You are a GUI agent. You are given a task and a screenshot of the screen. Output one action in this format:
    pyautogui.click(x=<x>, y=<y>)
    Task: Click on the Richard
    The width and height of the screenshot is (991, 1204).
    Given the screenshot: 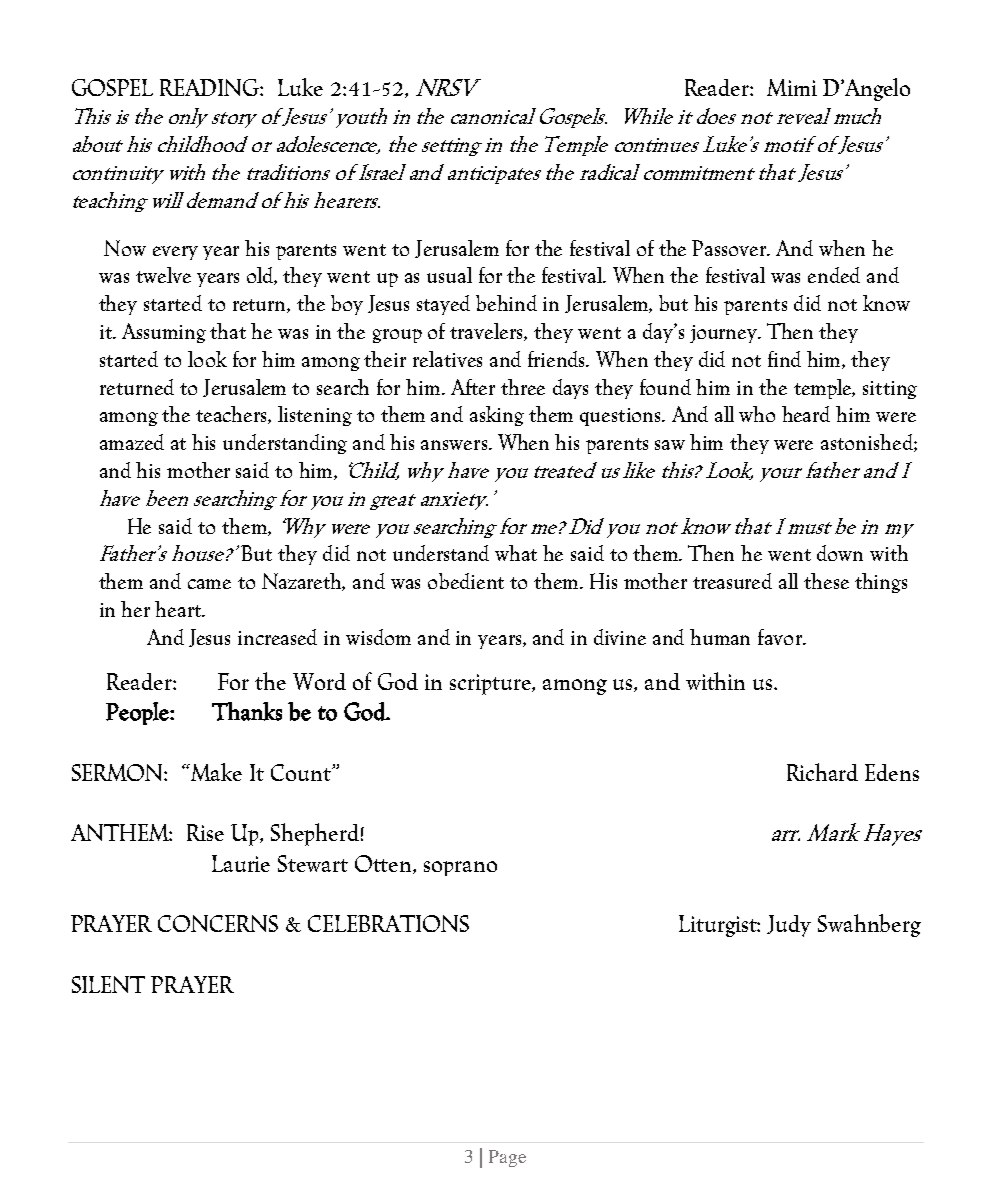 What is the action you would take?
    pyautogui.click(x=822, y=772)
